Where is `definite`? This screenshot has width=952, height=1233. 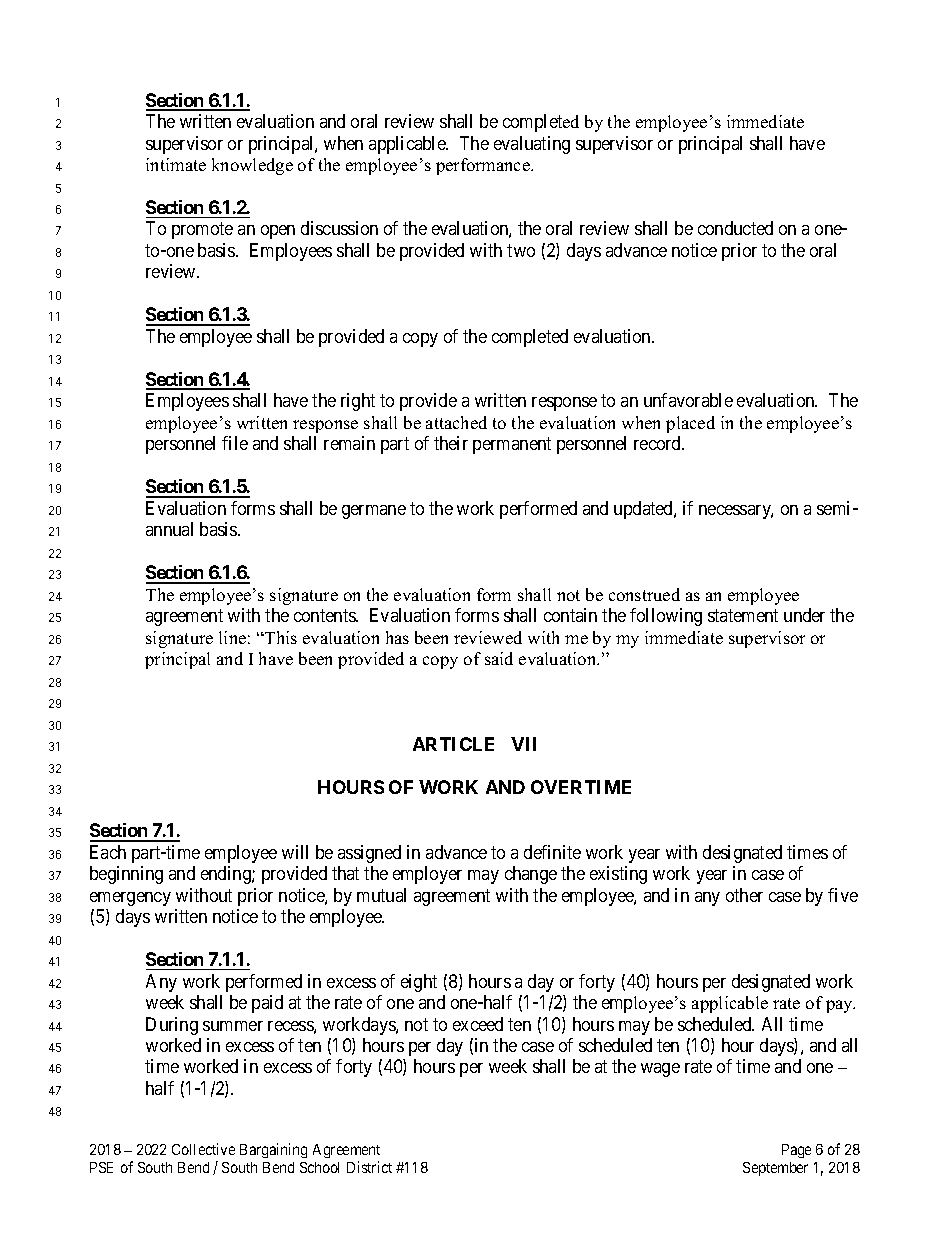
definite is located at coordinates (552, 852).
